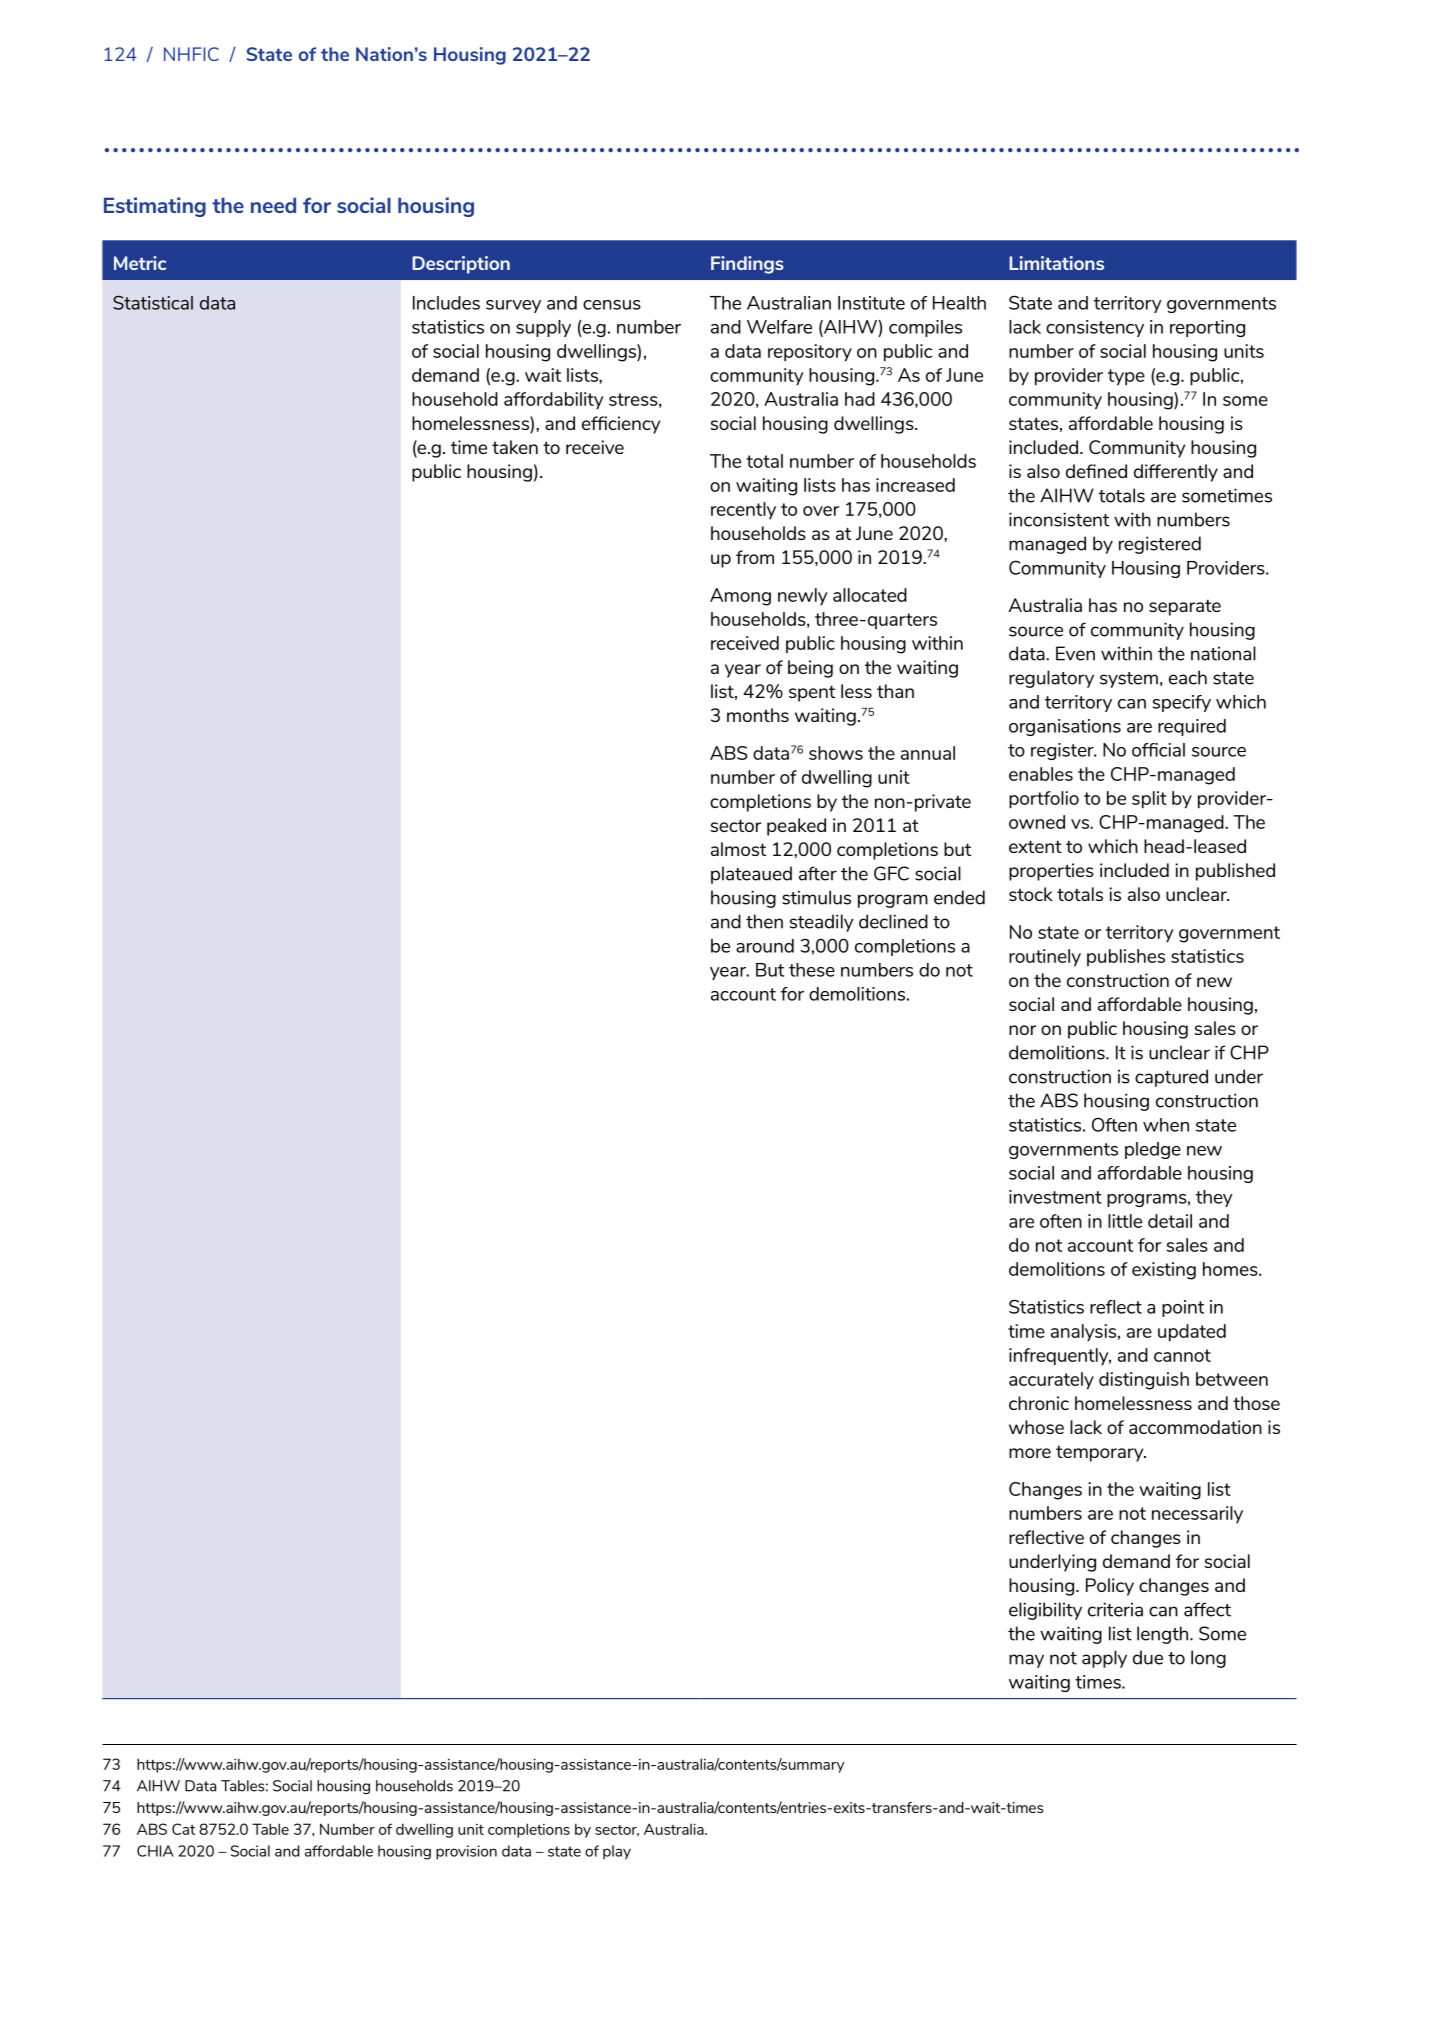 The height and width of the screenshot is (2027, 1433). I want to click on from, so click(755, 557).
